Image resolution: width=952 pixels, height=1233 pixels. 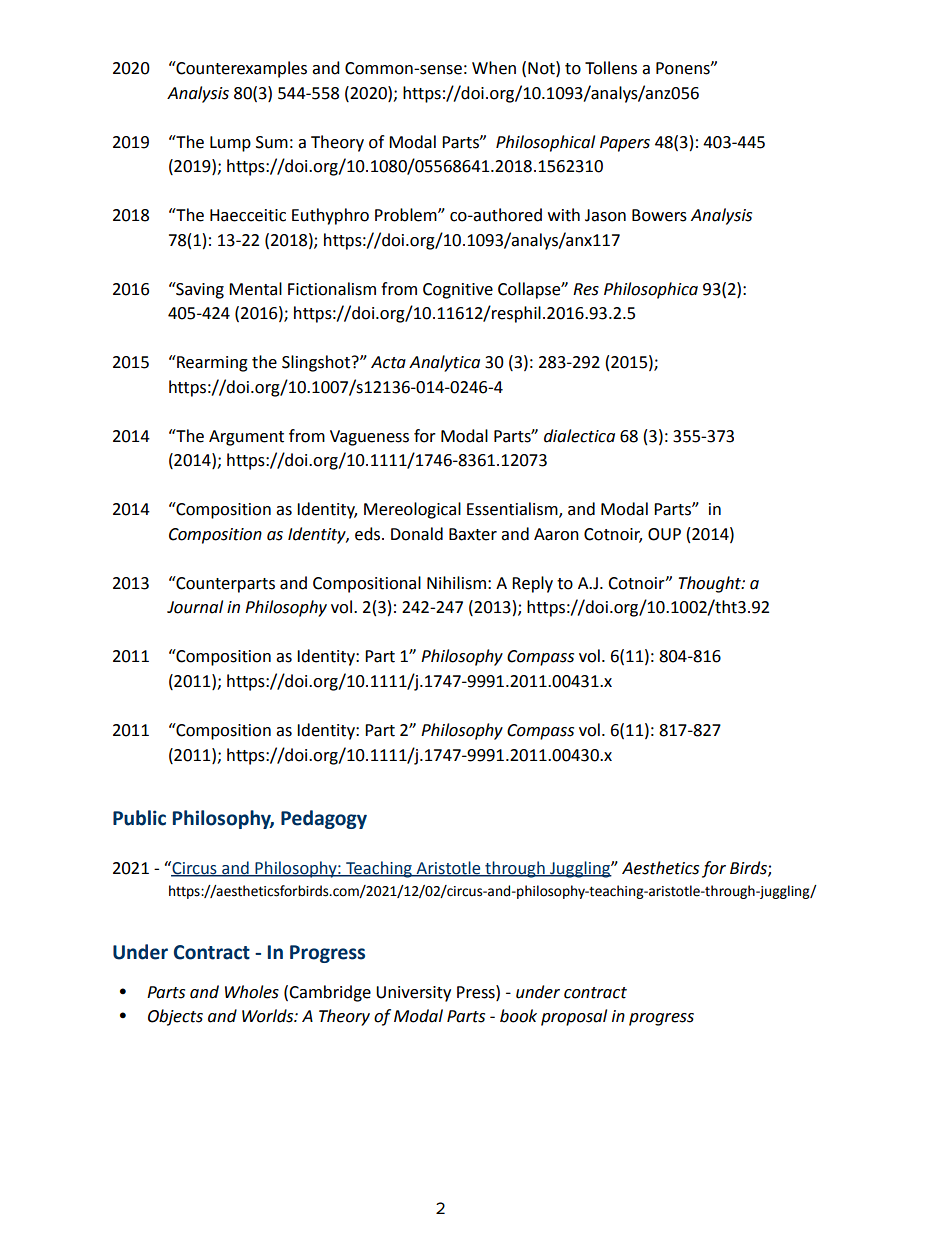 I want to click on proposal, so click(x=574, y=1017).
